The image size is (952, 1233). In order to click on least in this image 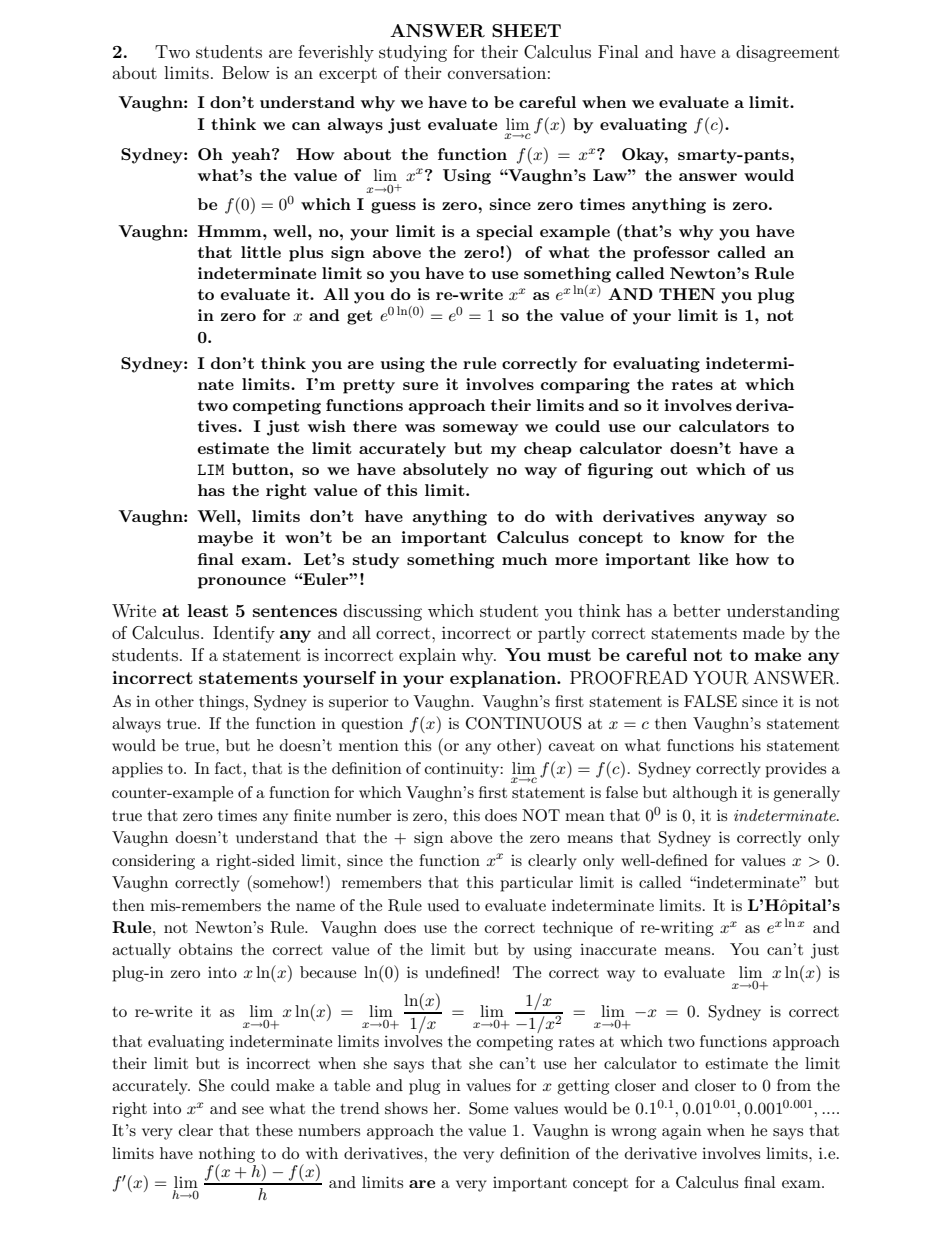, I will do `click(207, 610)`.
